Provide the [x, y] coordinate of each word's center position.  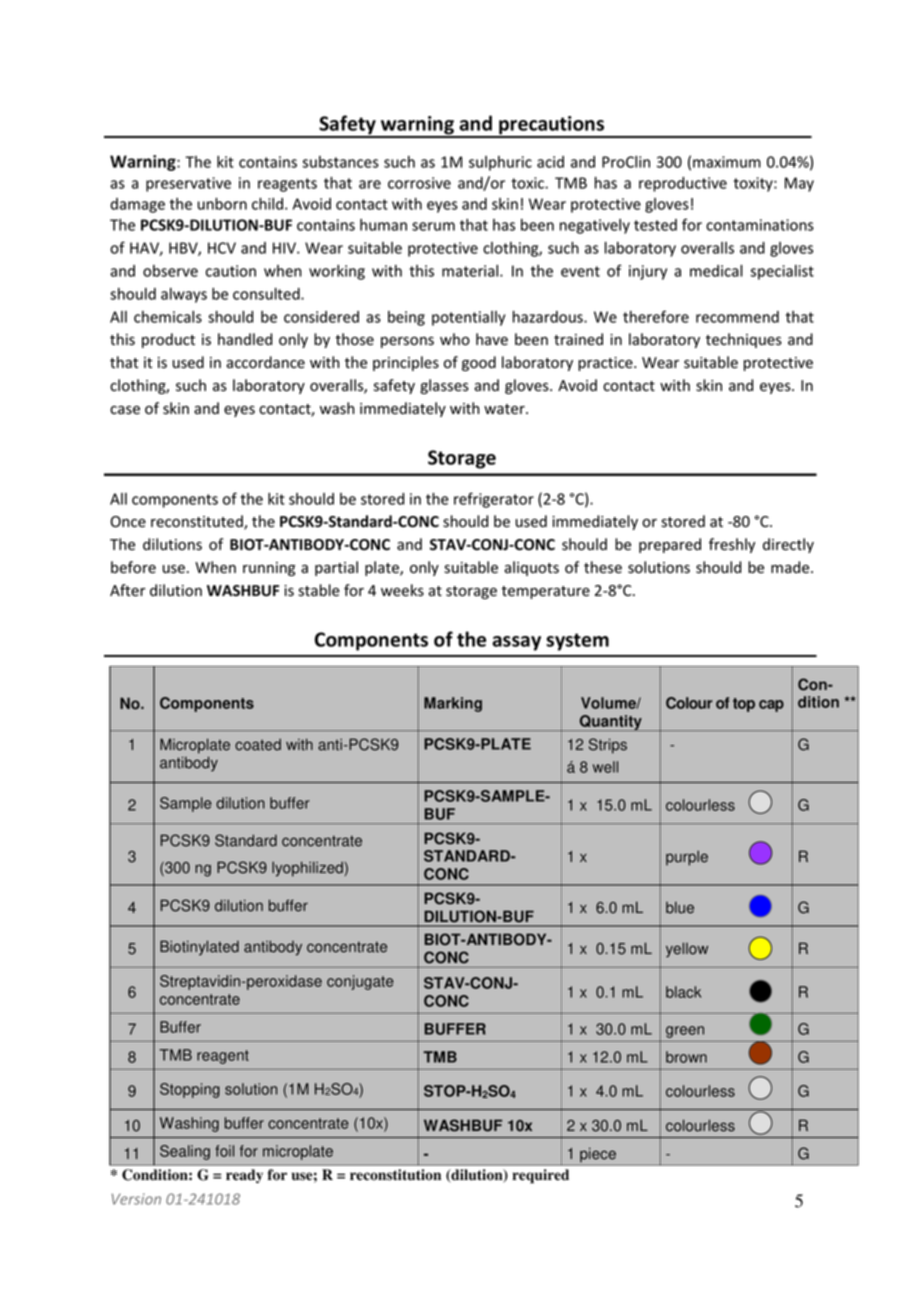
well [605, 767]
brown [686, 1057]
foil [224, 1151]
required [540, 1176]
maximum [727, 162]
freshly [732, 545]
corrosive [419, 183]
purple [687, 858]
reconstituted [198, 522]
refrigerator [494, 500]
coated [258, 745]
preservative [188, 184]
